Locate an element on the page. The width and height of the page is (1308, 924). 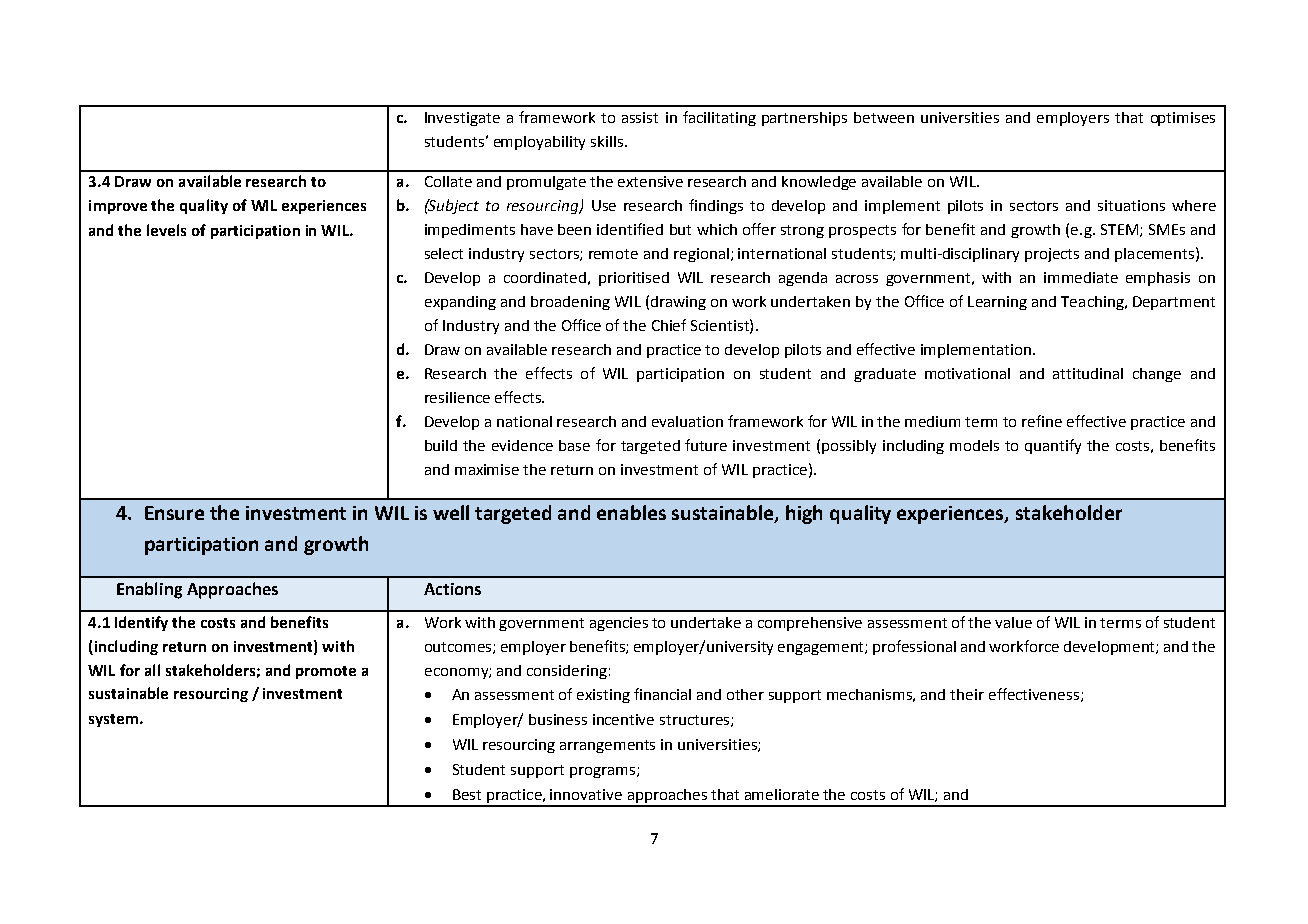
expanding is located at coordinates (460, 303).
